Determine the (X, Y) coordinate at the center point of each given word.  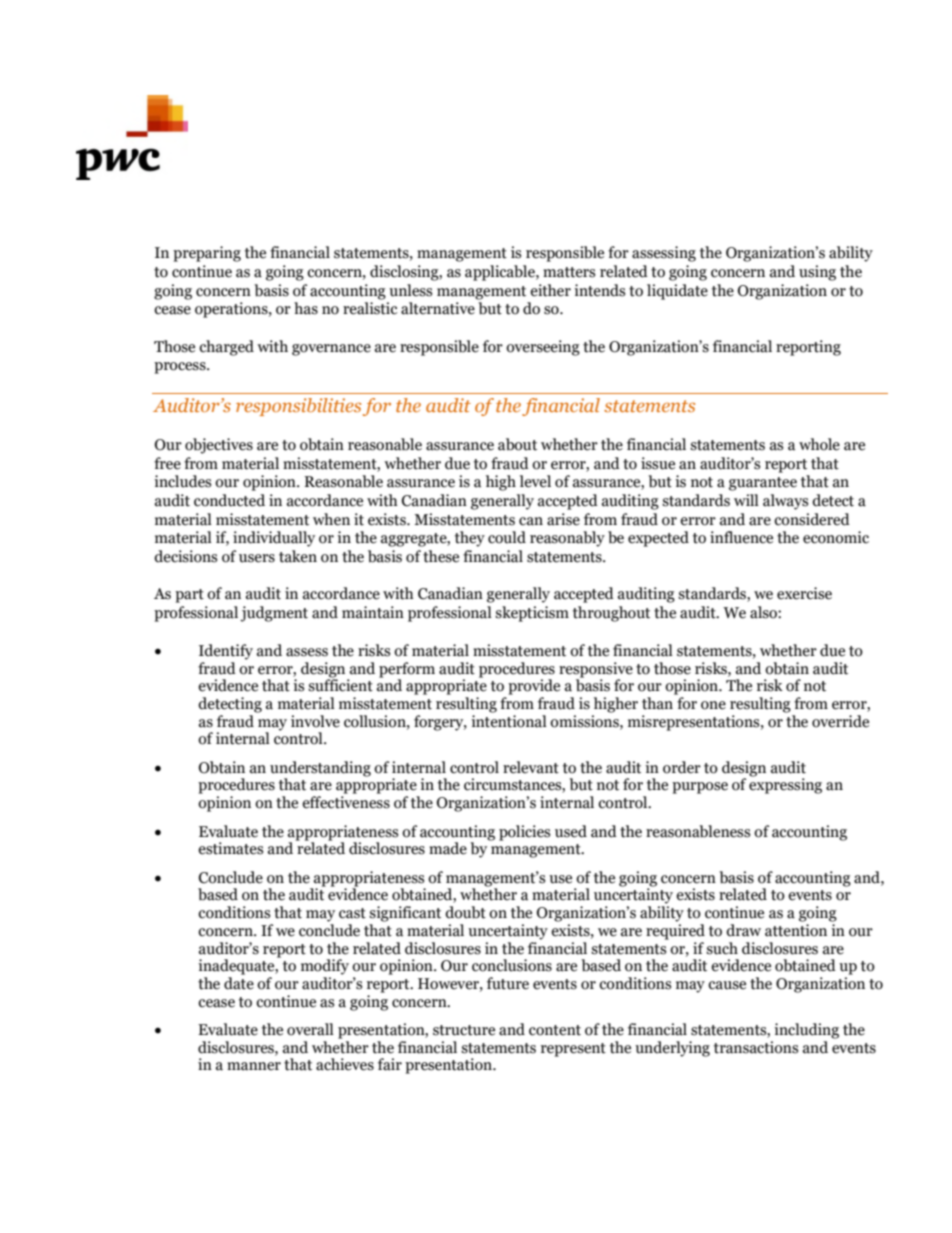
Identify (226, 652)
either (550, 290)
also (764, 612)
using (817, 273)
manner (254, 1066)
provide (534, 687)
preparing (207, 254)
